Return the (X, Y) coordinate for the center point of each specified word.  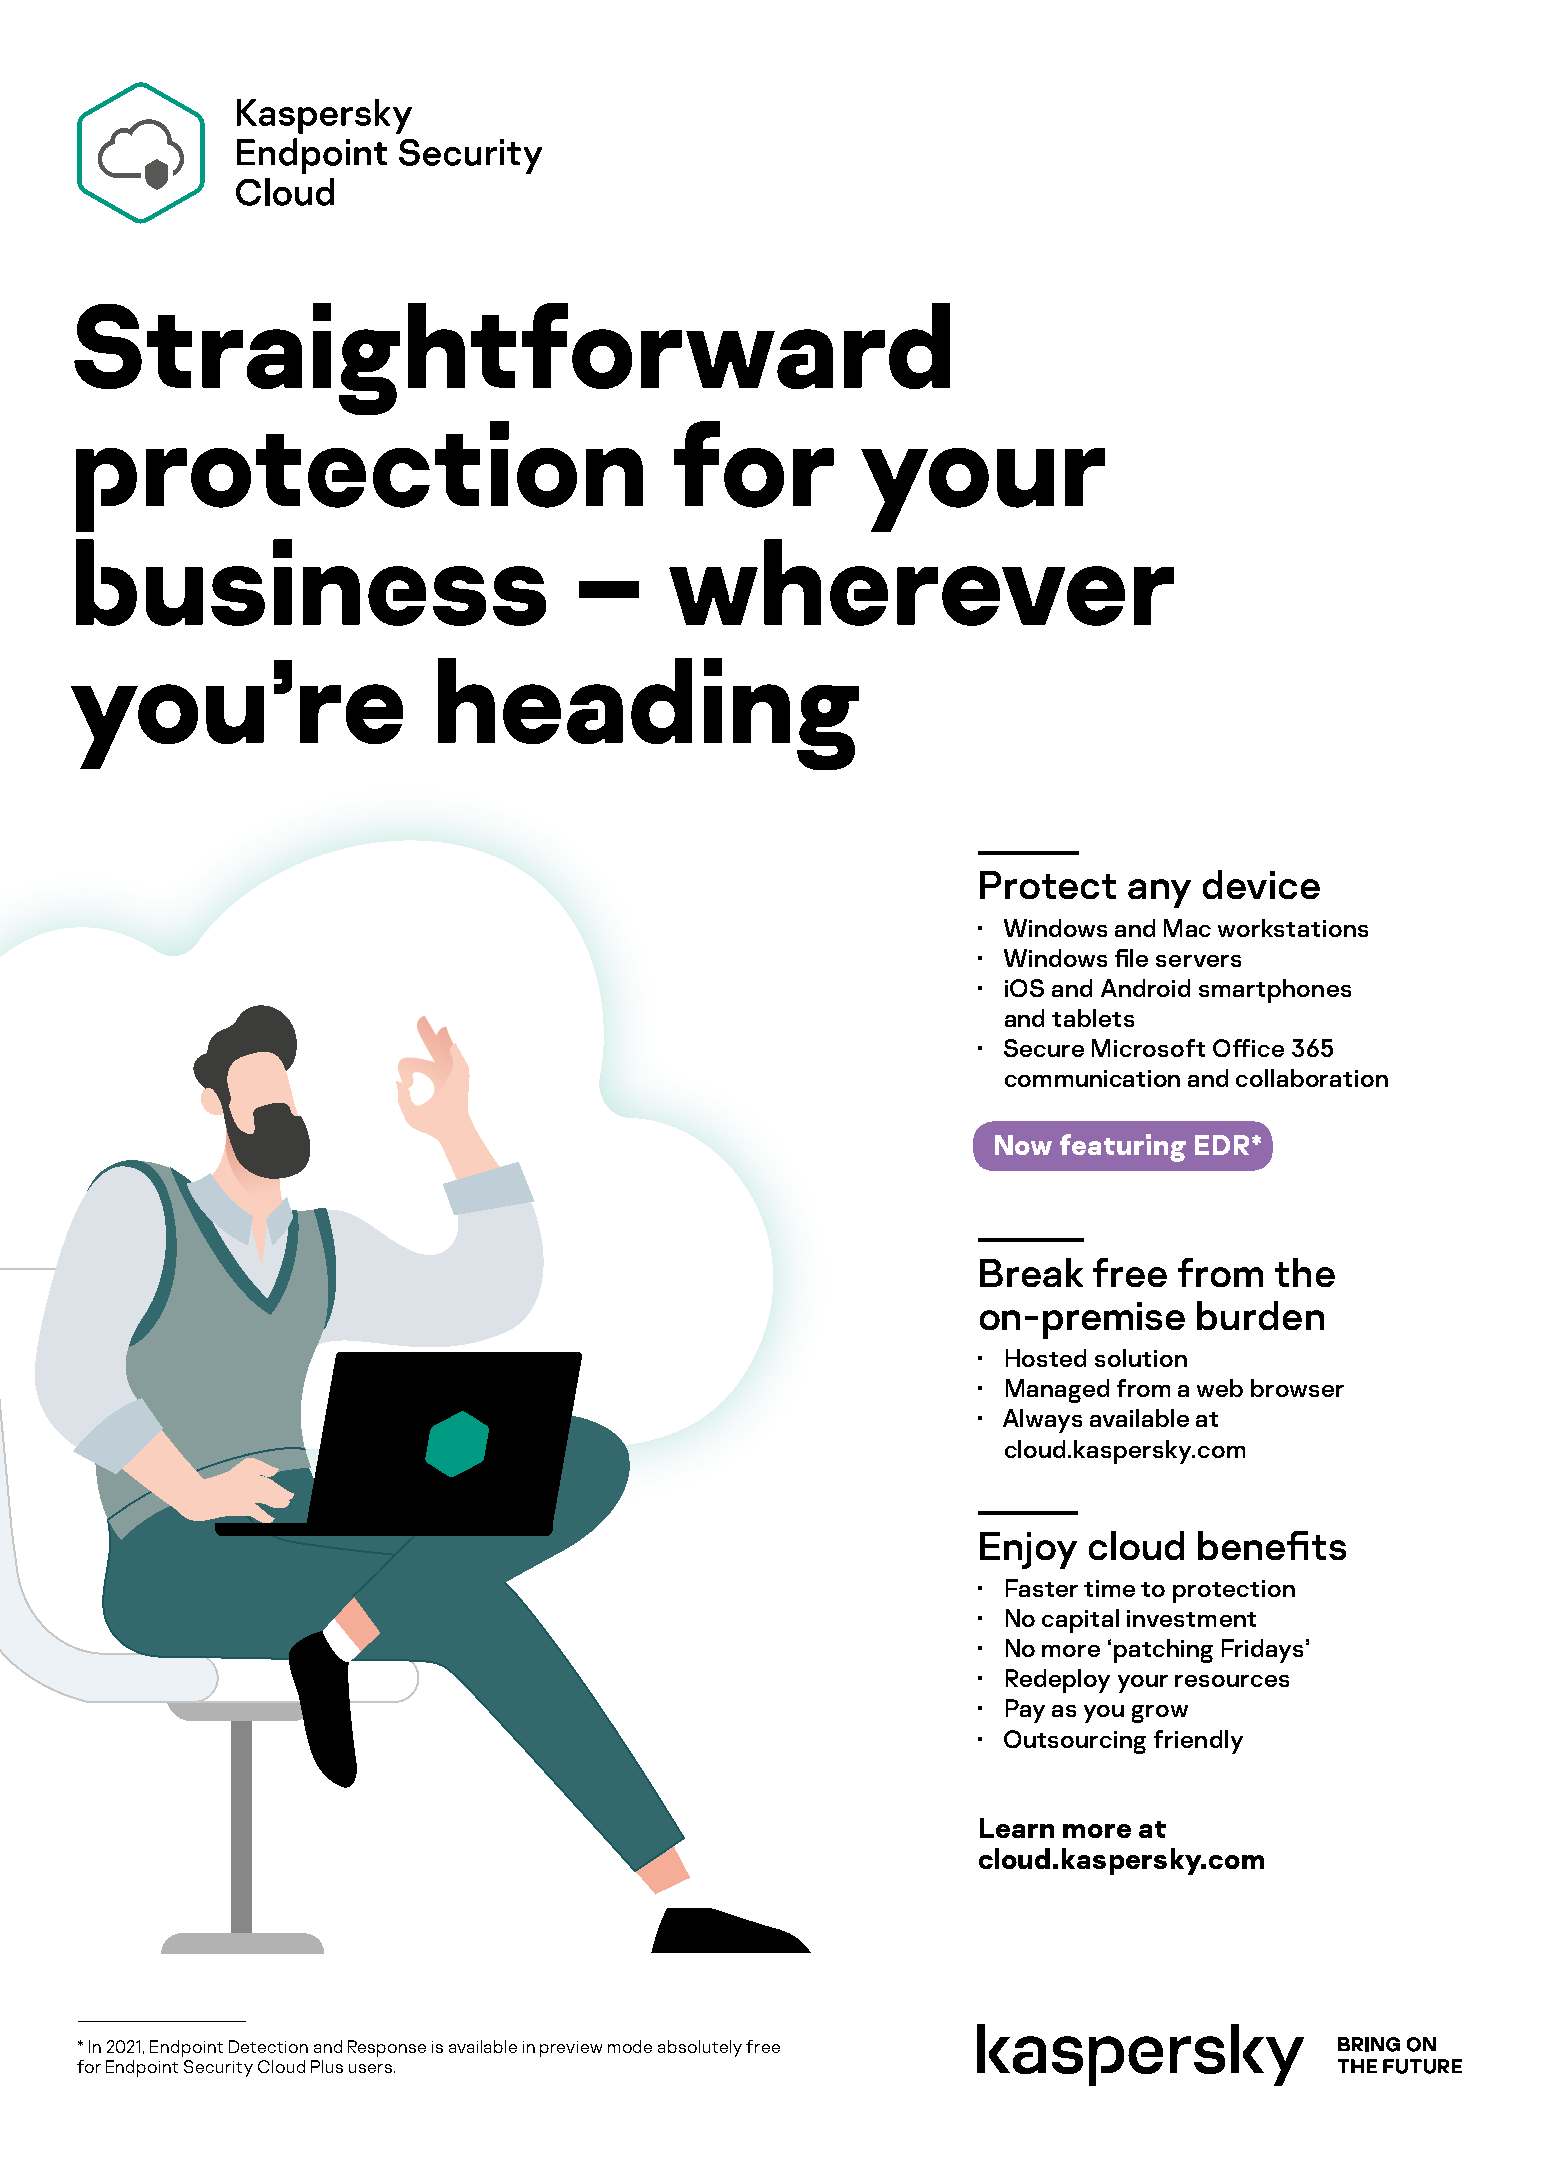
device (1261, 884)
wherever (921, 582)
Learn (1017, 1828)
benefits (1272, 1545)
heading (648, 714)
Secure (1044, 1048)
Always (1042, 1421)
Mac (1187, 928)
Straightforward (512, 359)
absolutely (700, 2048)
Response (387, 2048)
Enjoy (1028, 1550)
